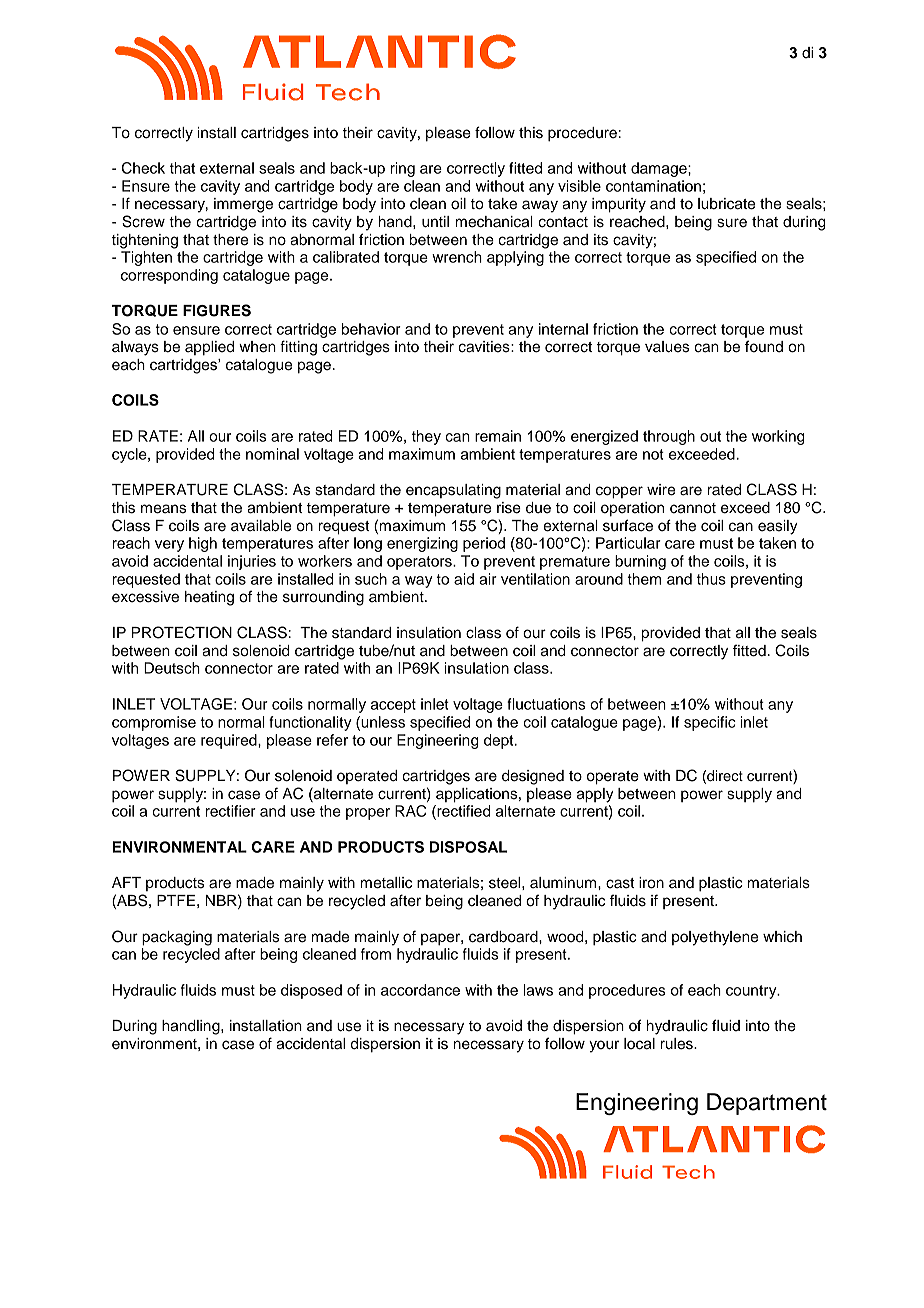 Image resolution: width=924 pixels, height=1308 pixels. Describe the element at coordinates (176, 900) in the document. I see `PTFE` at that location.
